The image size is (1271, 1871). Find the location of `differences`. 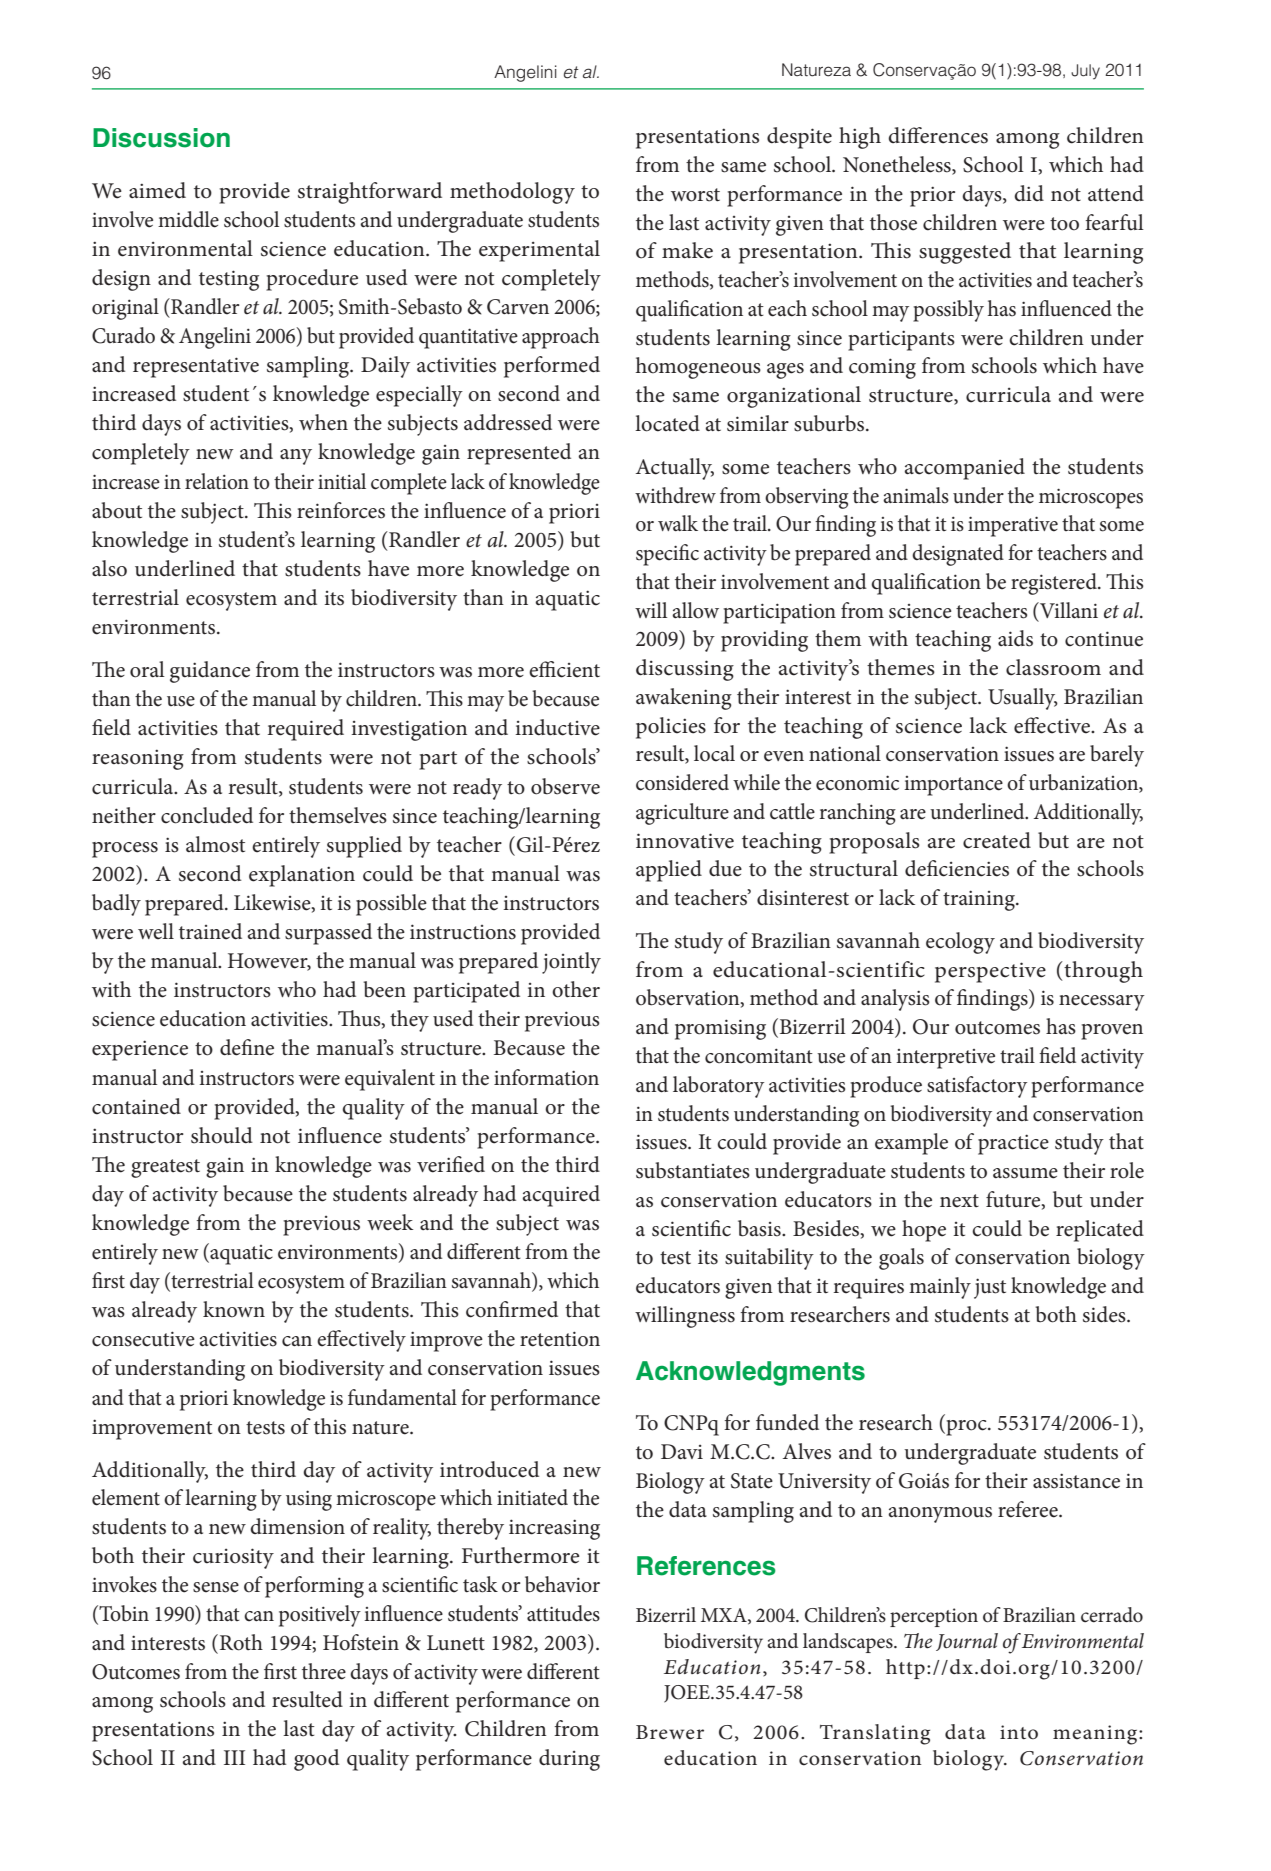

differences is located at coordinates (938, 135).
